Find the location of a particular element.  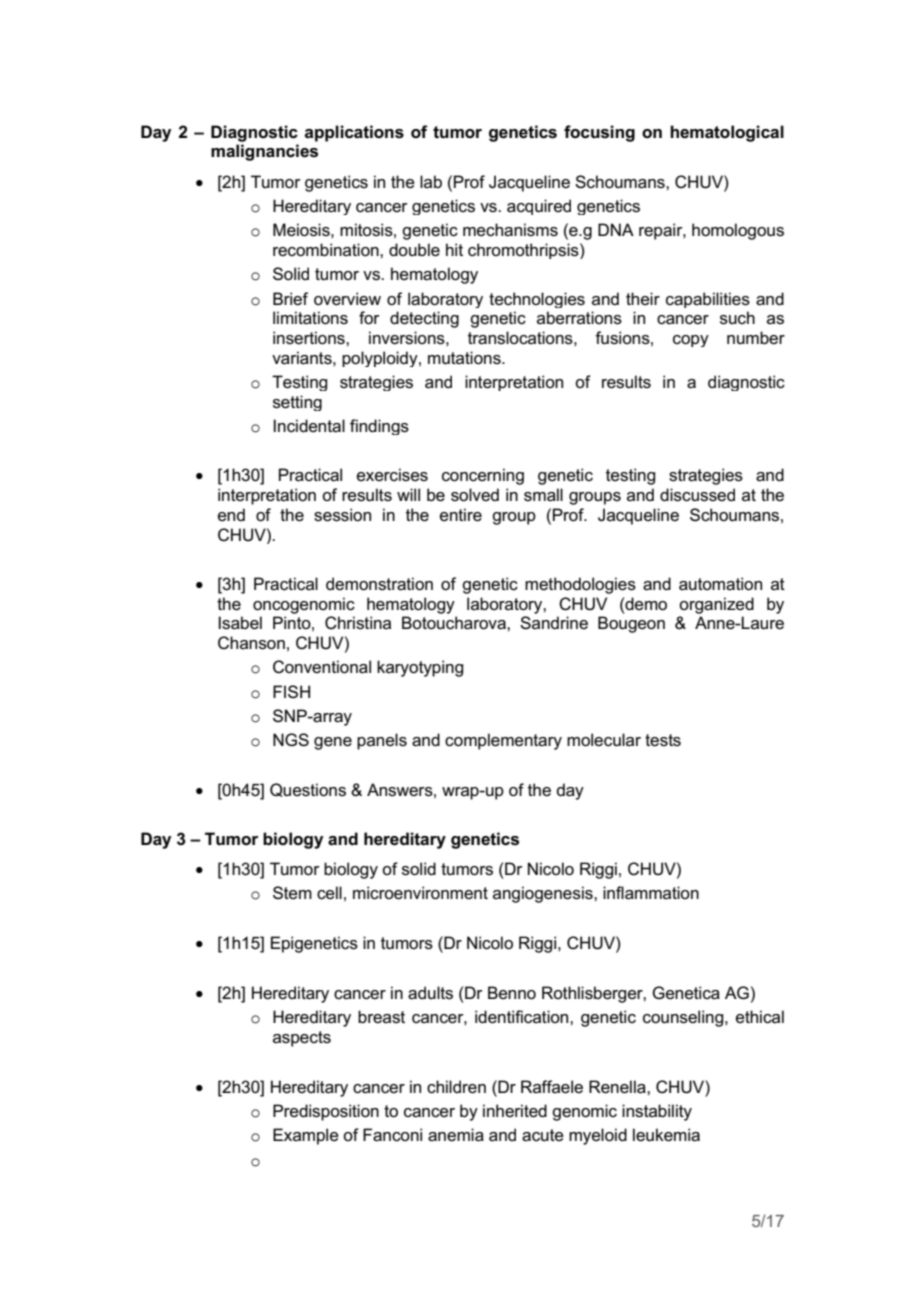

organized is located at coordinates (716, 605).
